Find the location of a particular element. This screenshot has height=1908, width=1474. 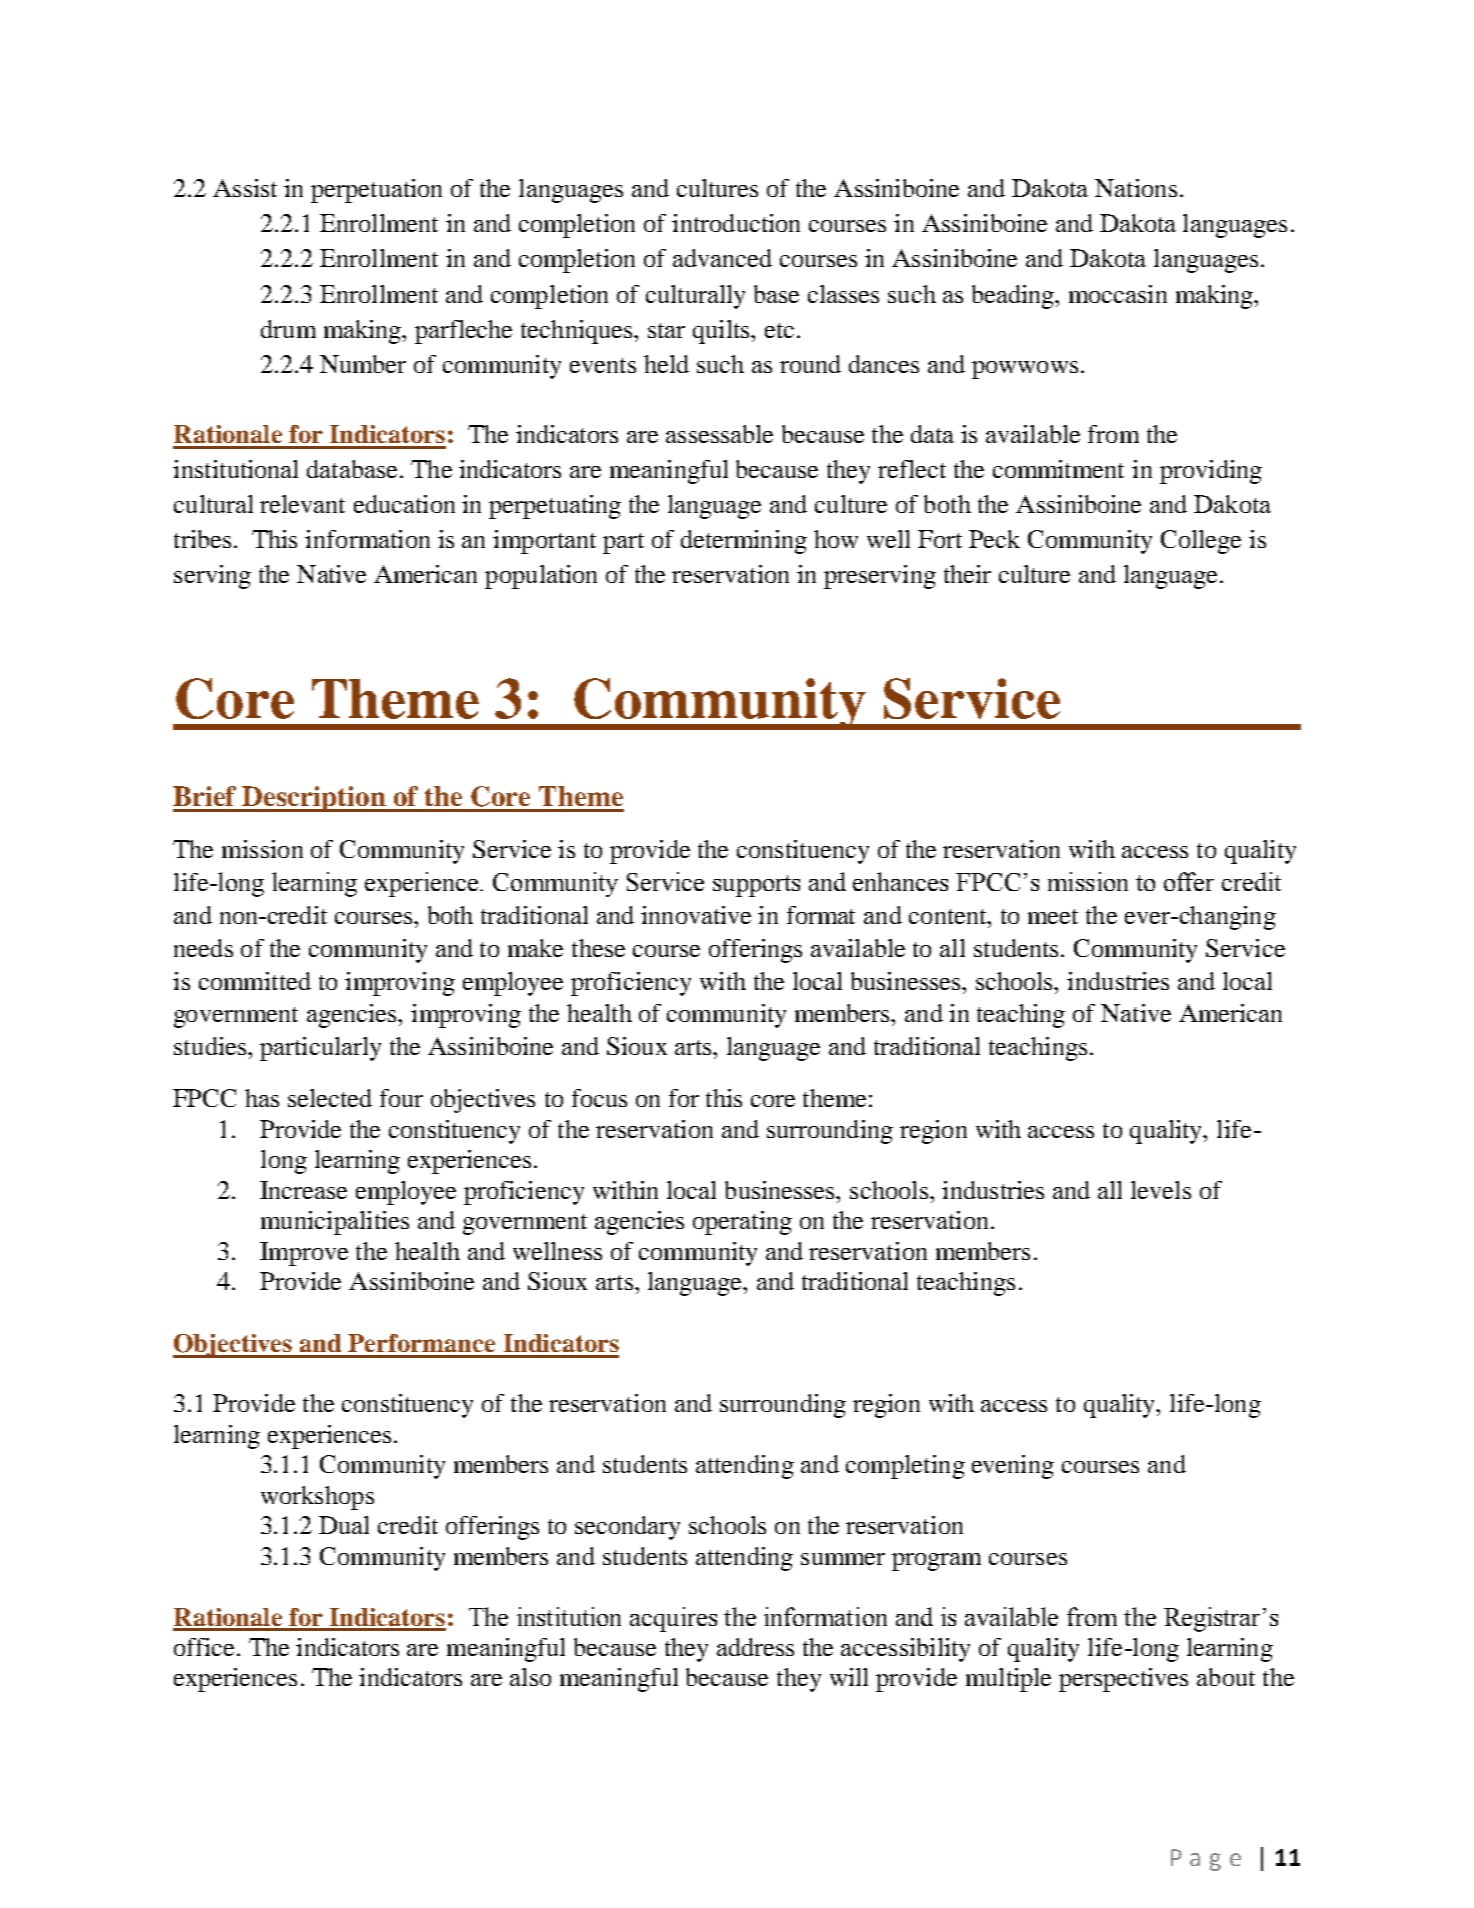

office is located at coordinates (204, 1647).
